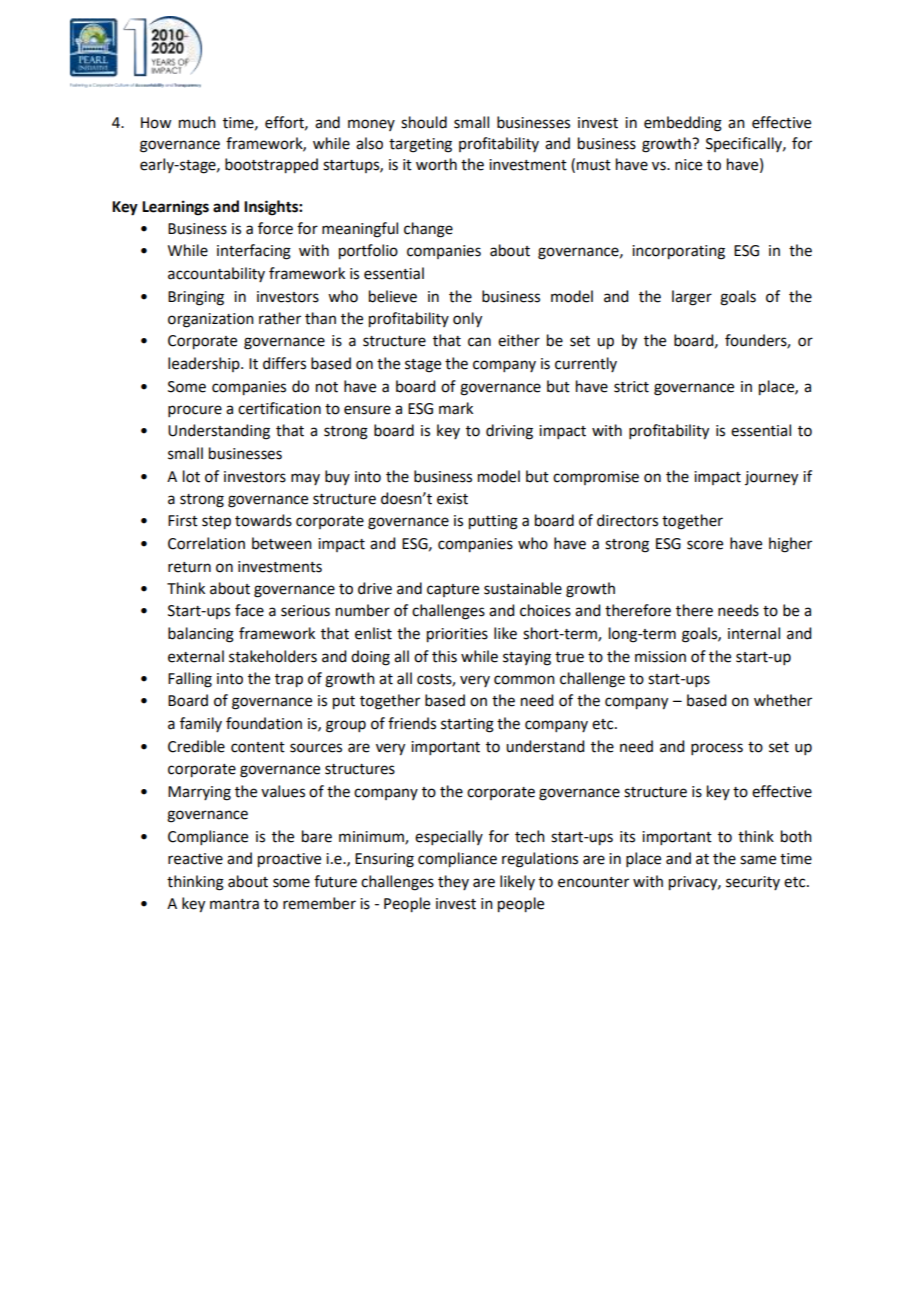 The width and height of the screenshot is (924, 1307). Describe the element at coordinates (195, 411) in the screenshot. I see `procure` at that location.
